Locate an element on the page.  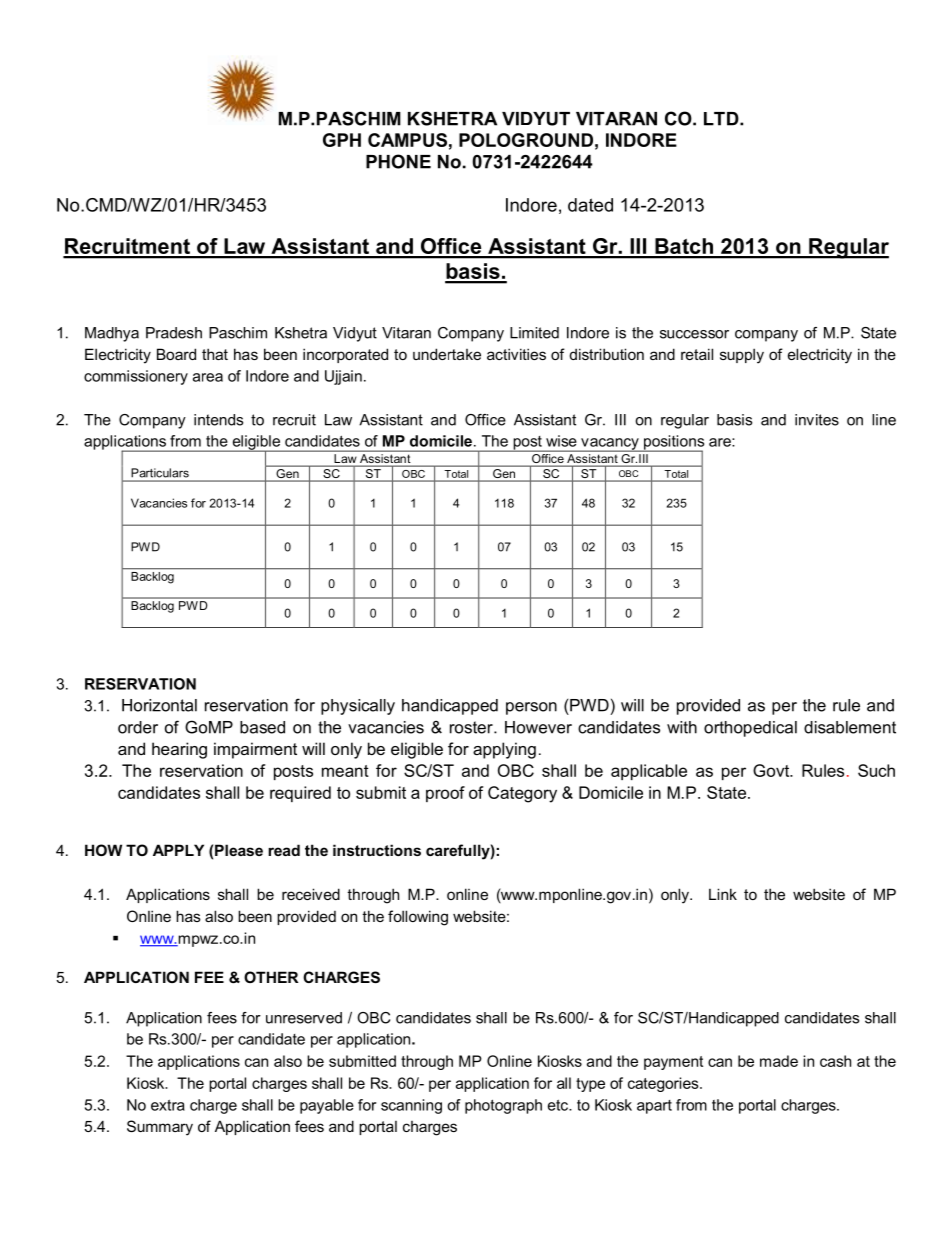
Category is located at coordinates (522, 794).
